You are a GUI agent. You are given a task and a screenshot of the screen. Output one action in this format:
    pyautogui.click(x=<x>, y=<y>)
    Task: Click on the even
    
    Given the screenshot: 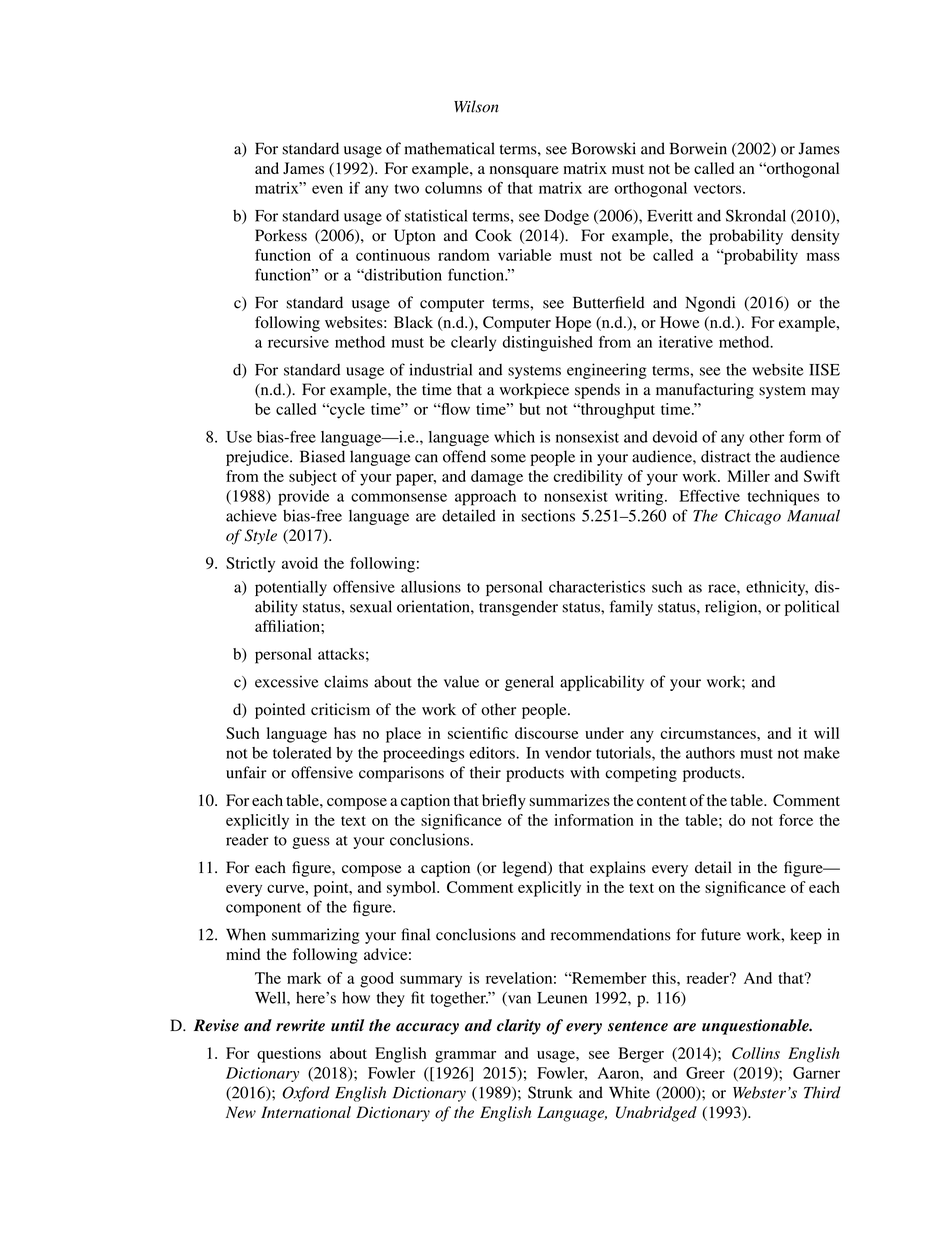 What is the action you would take?
    pyautogui.click(x=327, y=189)
